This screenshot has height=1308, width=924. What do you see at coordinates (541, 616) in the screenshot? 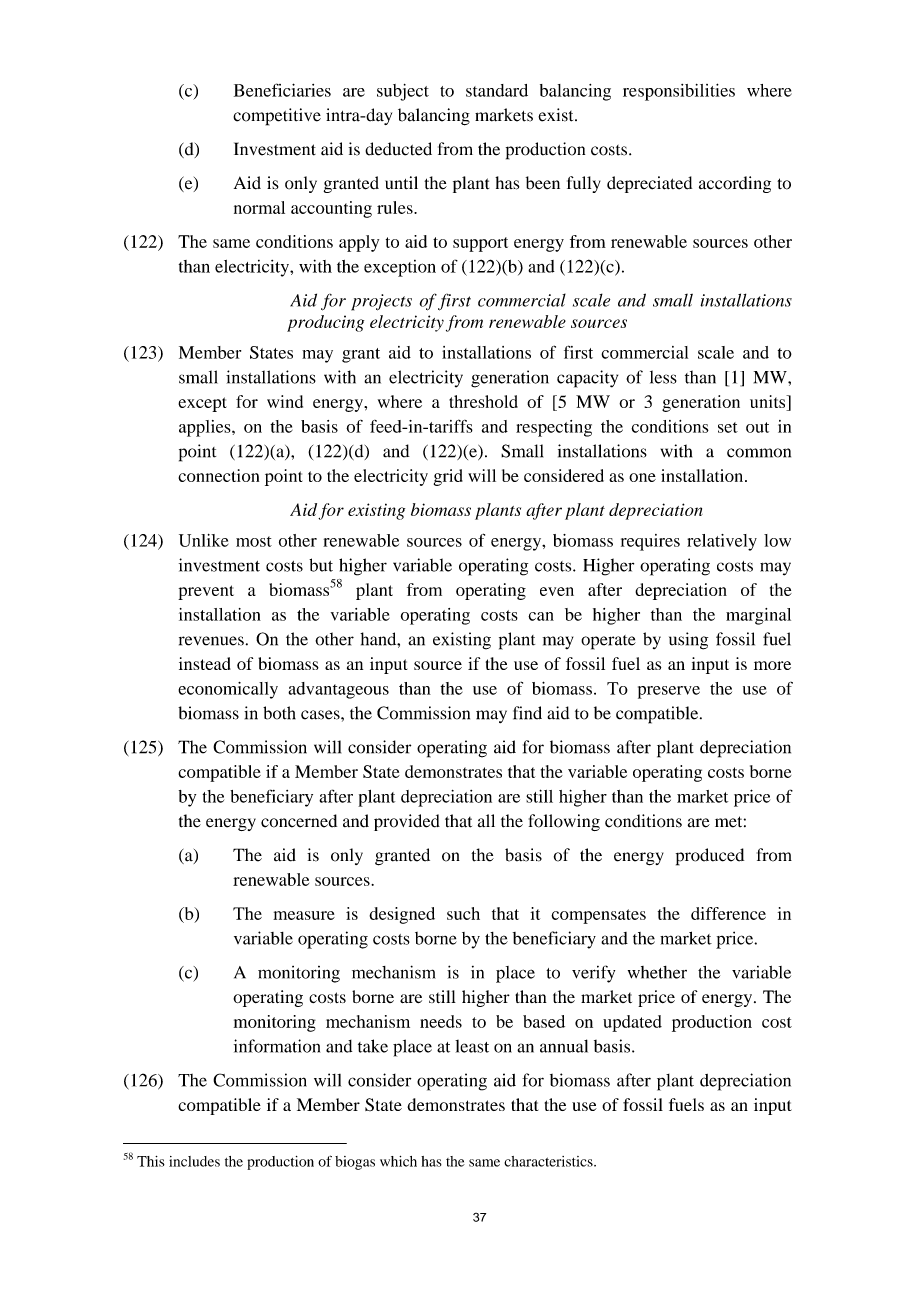
I see `can` at bounding box center [541, 616].
